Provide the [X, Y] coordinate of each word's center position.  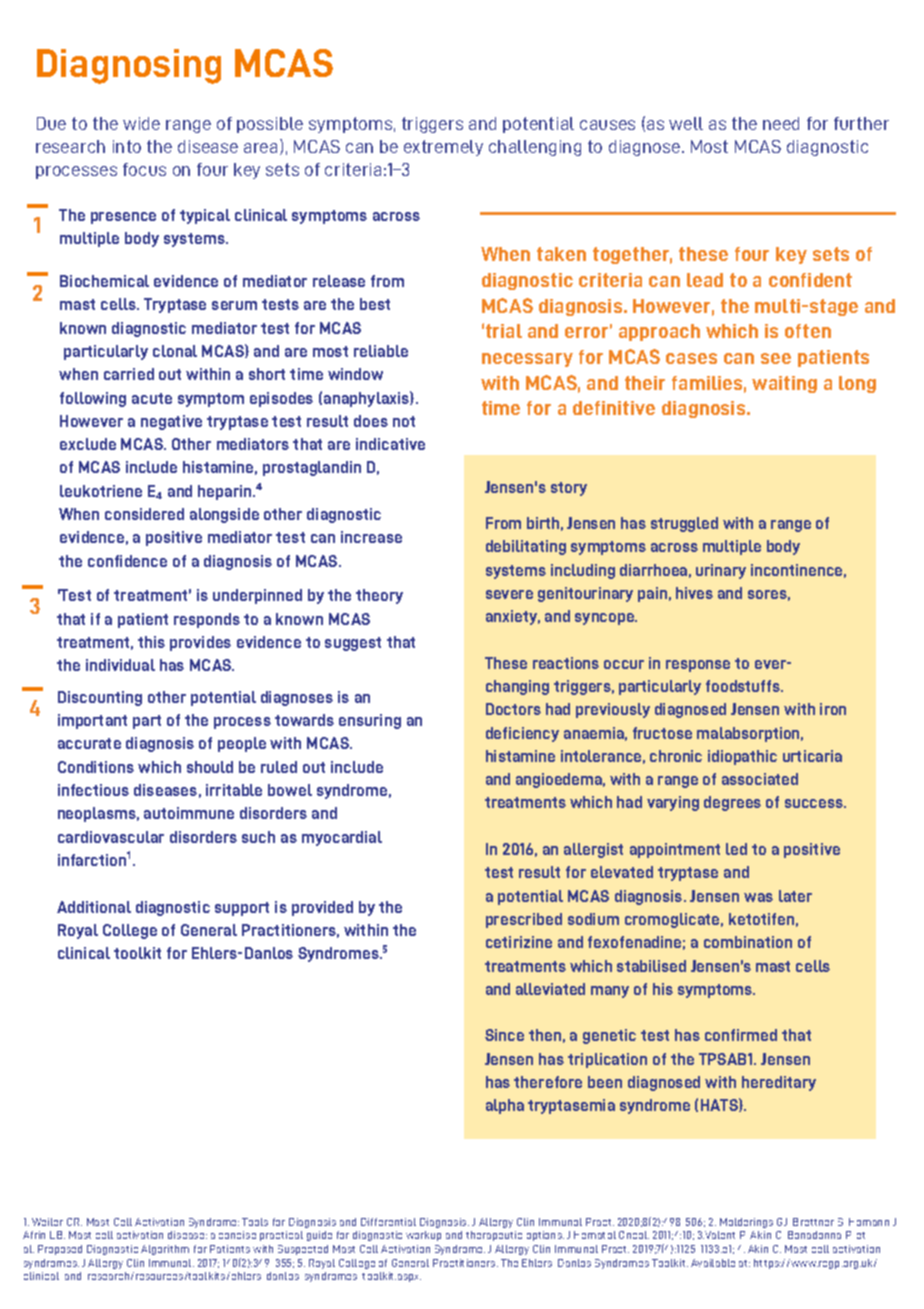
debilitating [526, 547]
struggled [684, 524]
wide [141, 123]
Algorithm [165, 1250]
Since [504, 1035]
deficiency [522, 734]
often [808, 331]
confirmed [741, 1035]
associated [760, 779]
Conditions [96, 767]
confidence [127, 561]
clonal [175, 351]
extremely [443, 148]
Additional [94, 907]
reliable [381, 351]
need [781, 123]
